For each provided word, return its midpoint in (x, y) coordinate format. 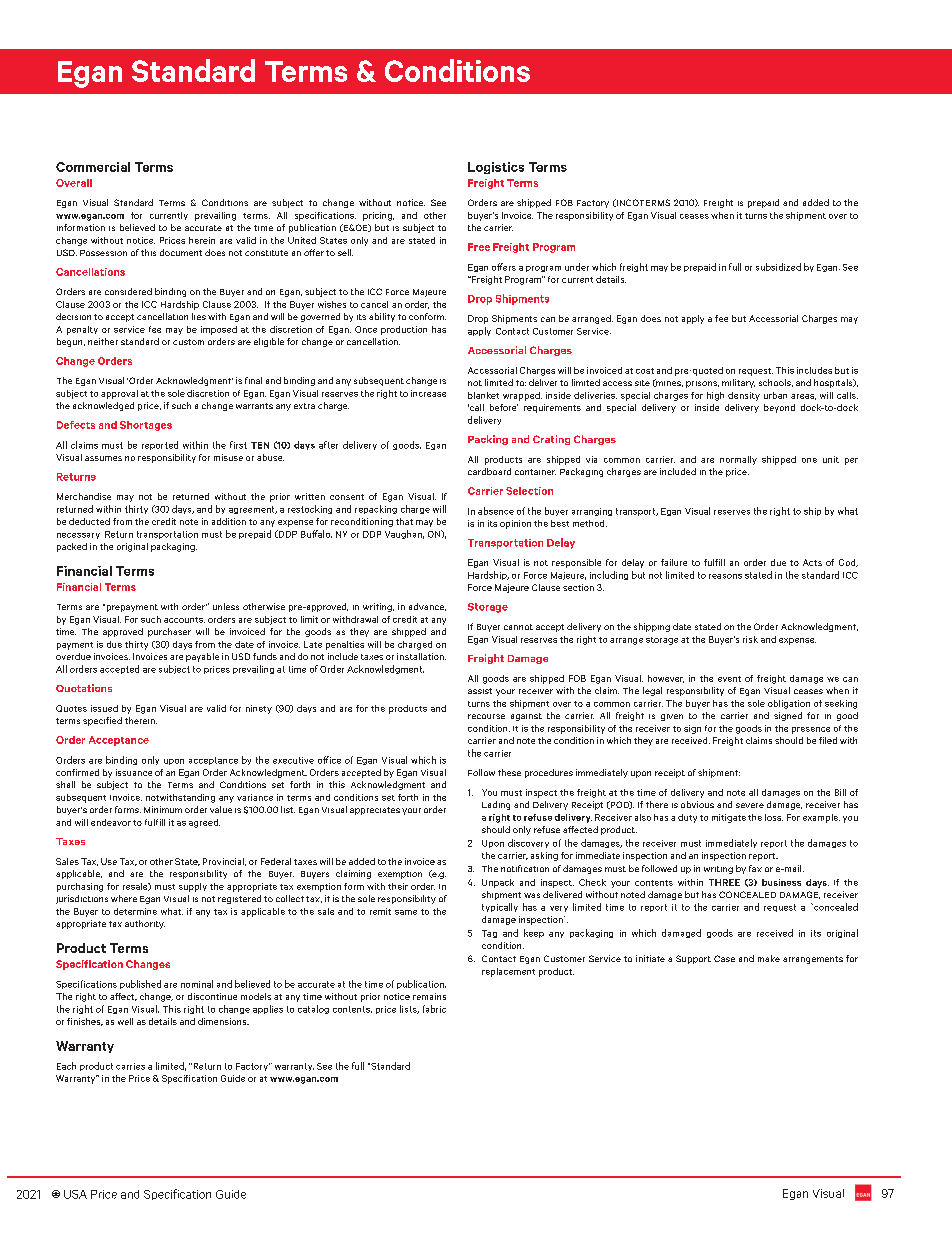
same (406, 912)
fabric (434, 1009)
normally (738, 460)
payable (202, 657)
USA (75, 1194)
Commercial (93, 167)
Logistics (496, 168)
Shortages (146, 426)
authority (145, 924)
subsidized (778, 267)
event (729, 679)
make (769, 958)
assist (480, 691)
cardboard (489, 471)
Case (724, 958)
